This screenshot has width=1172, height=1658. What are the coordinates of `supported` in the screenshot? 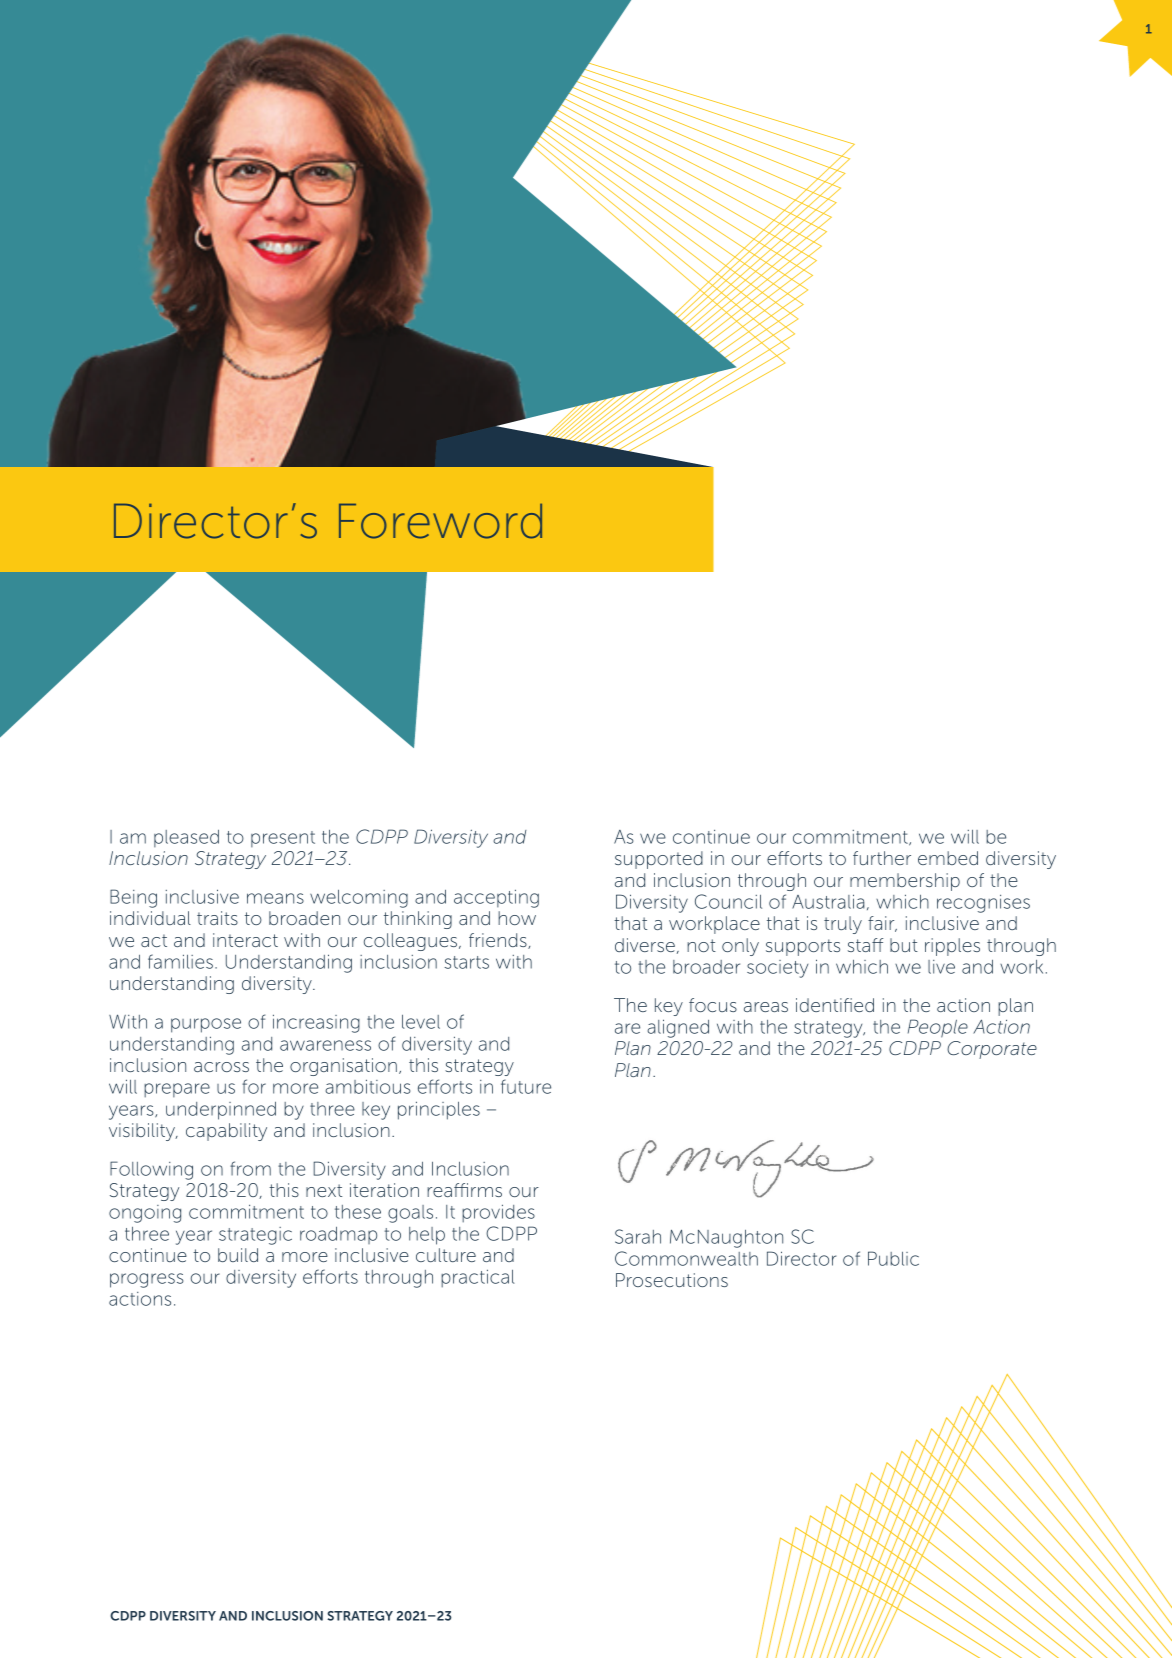 It's located at (659, 860).
